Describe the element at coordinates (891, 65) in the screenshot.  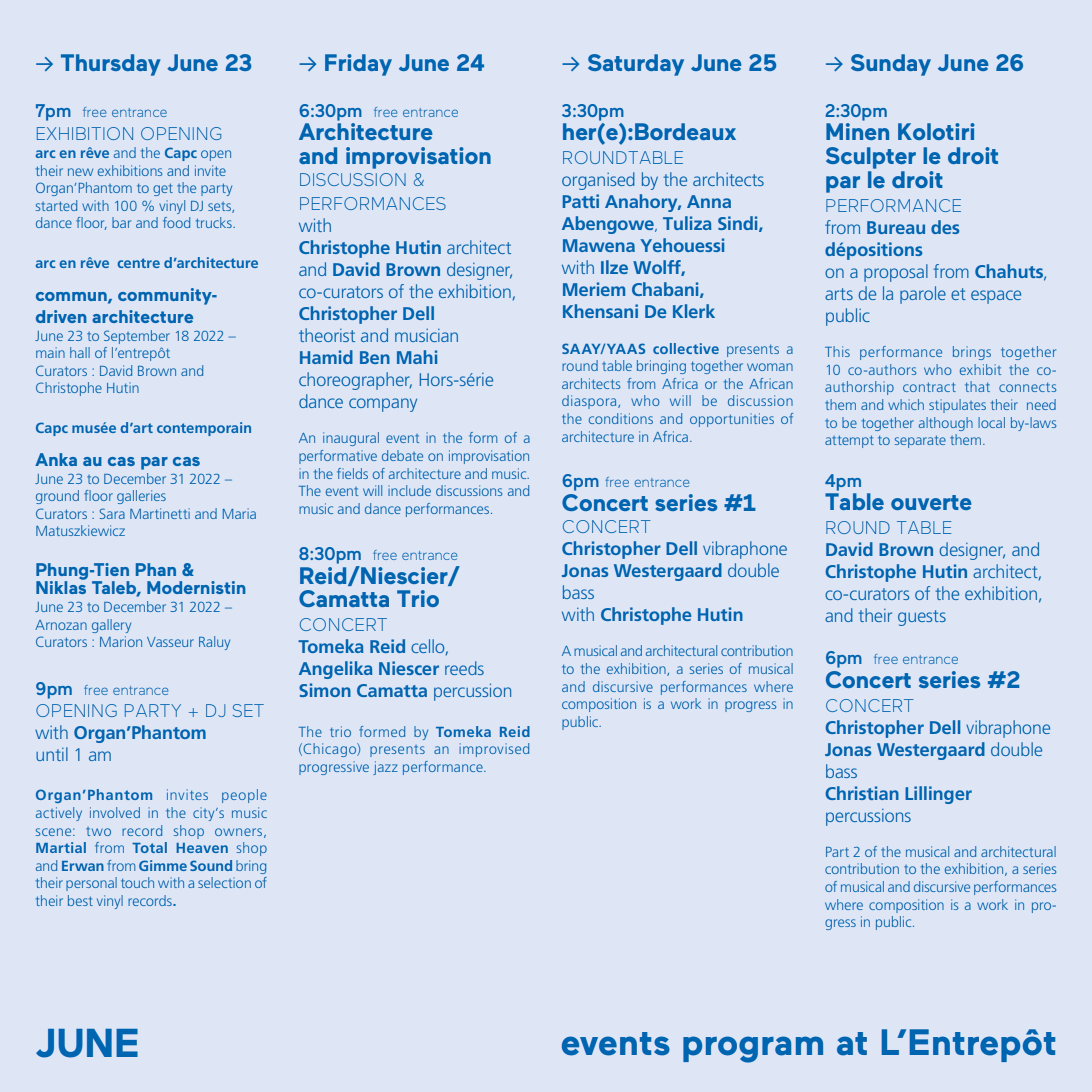
I see `Sunday` at that location.
